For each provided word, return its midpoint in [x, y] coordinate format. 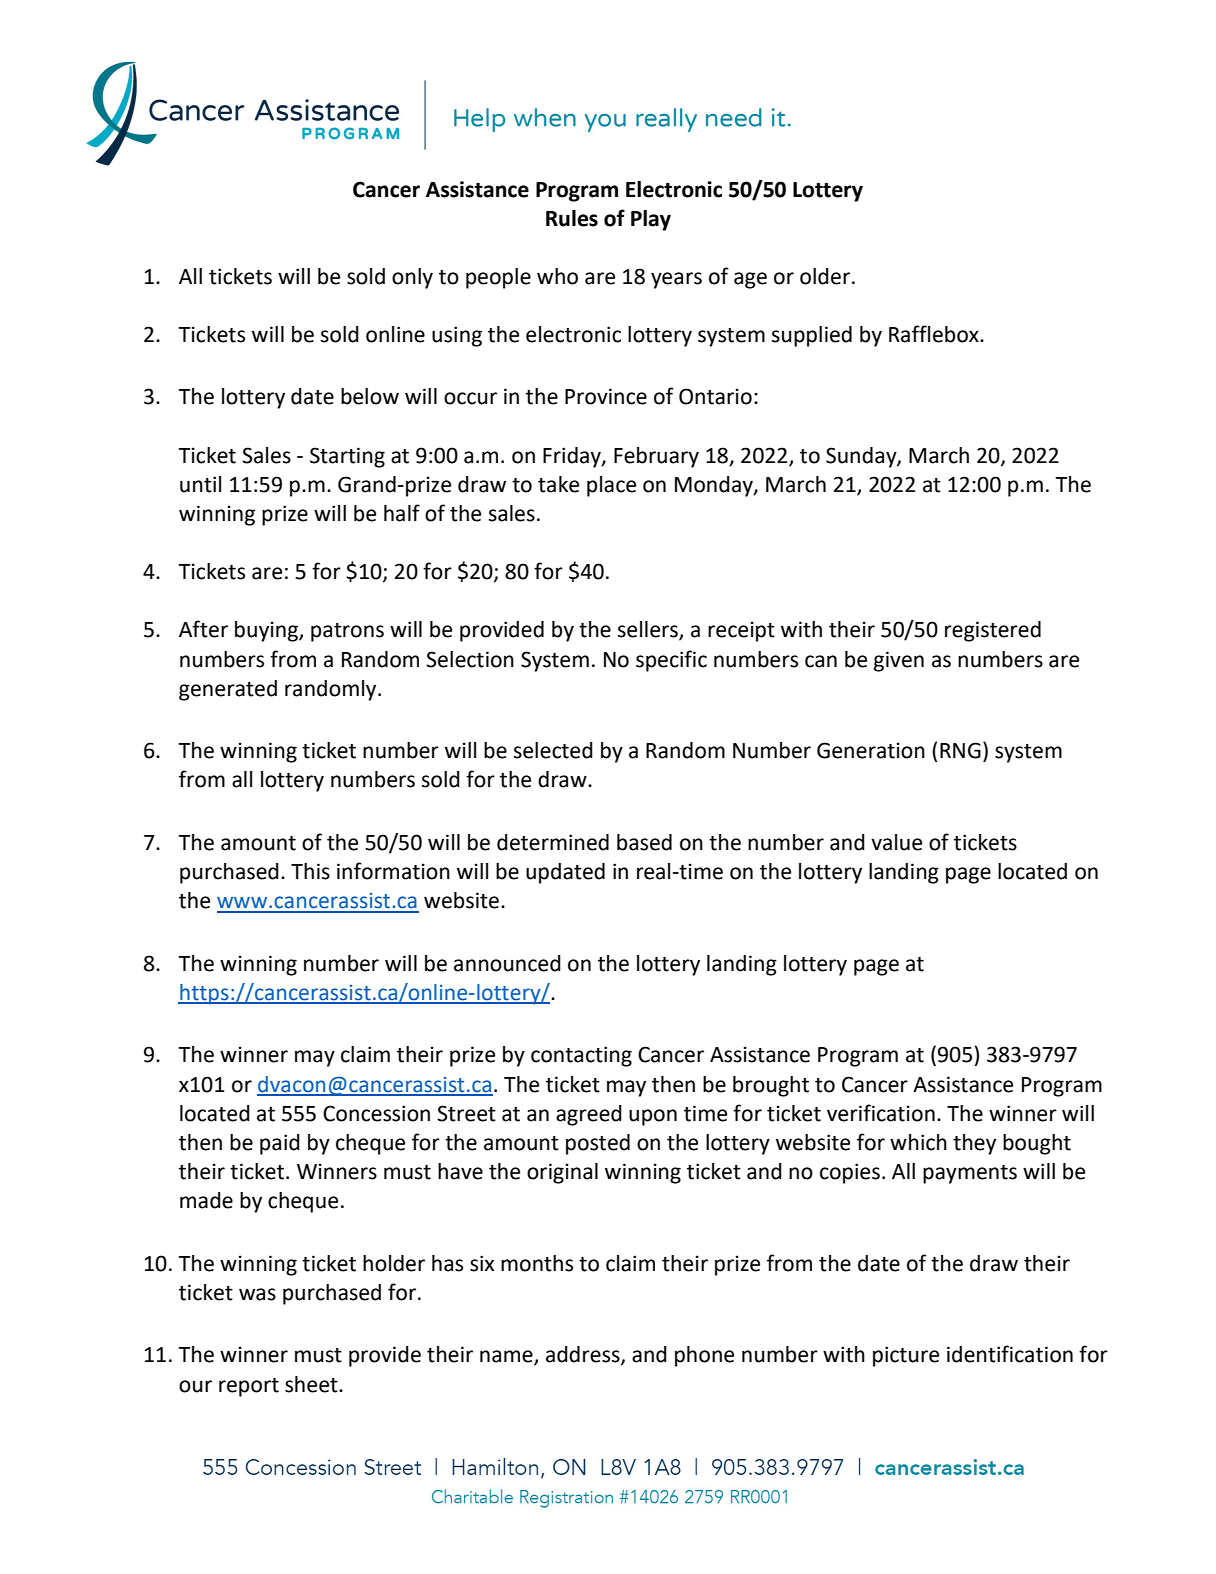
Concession [376, 1113]
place [611, 486]
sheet [312, 1384]
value [896, 842]
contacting [581, 1056]
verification [881, 1113]
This [310, 871]
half [402, 513]
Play [651, 220]
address [584, 1355]
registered [993, 631]
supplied [812, 336]
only [412, 278]
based [644, 842]
